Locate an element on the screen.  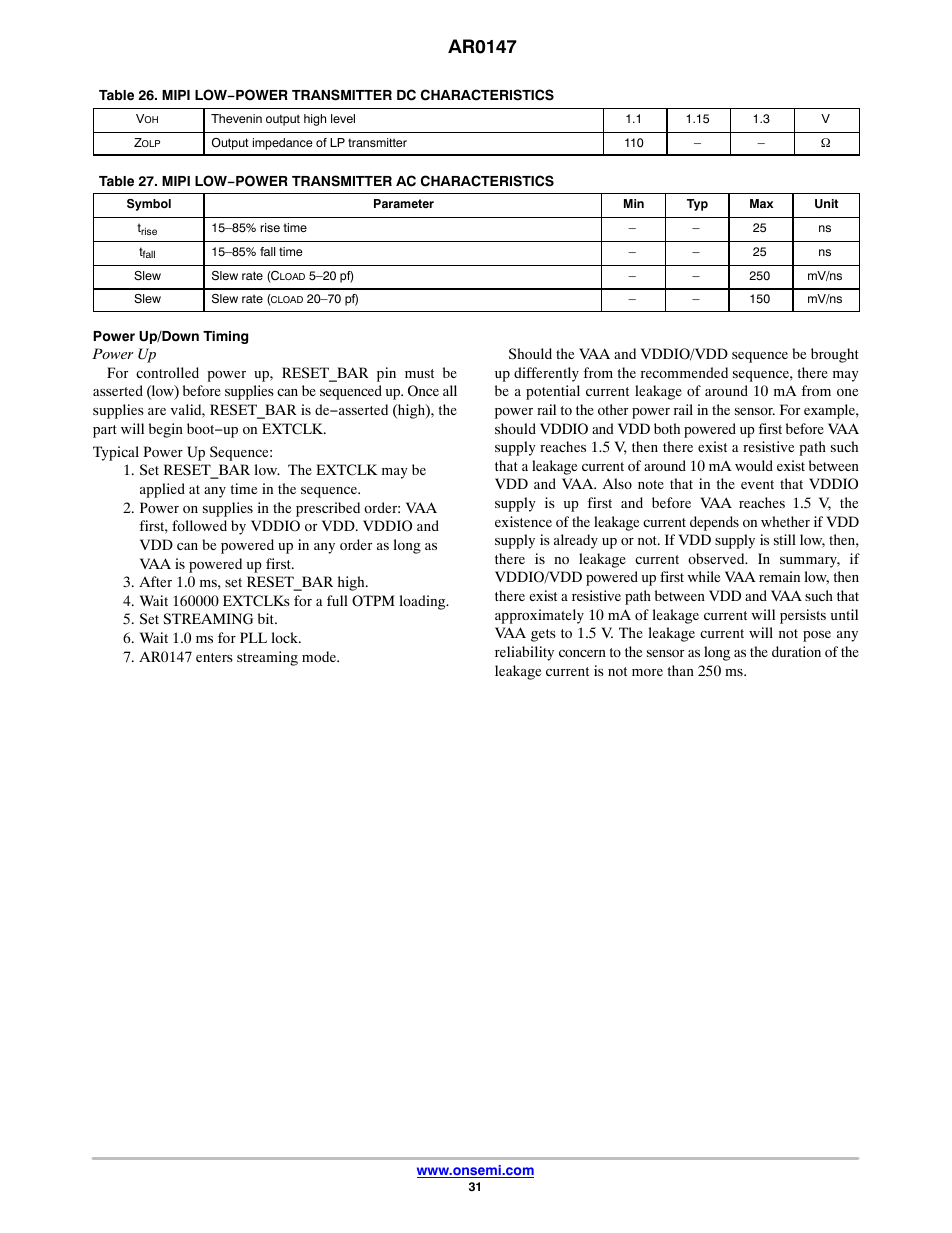
Thevenin is located at coordinates (236, 118).
